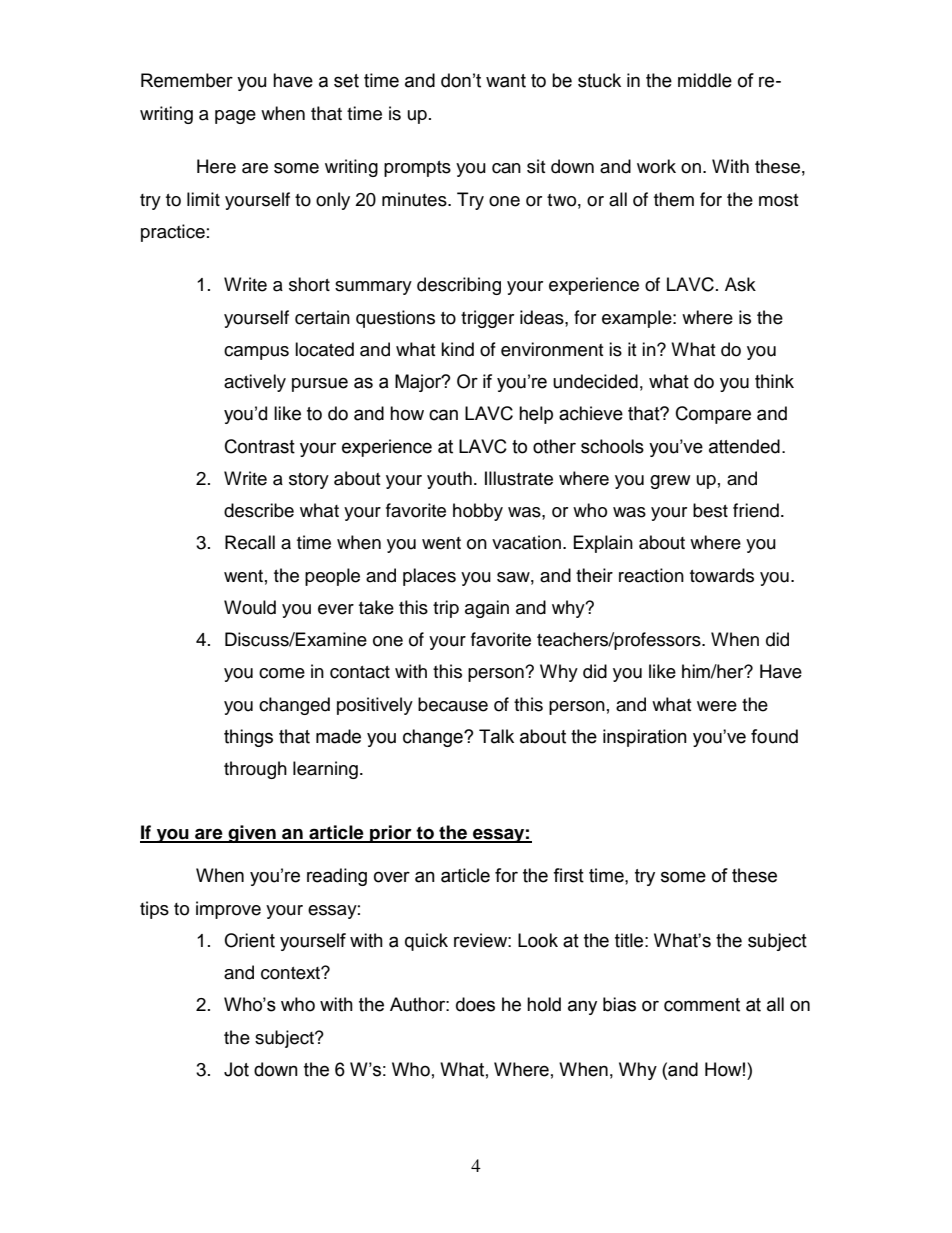 This document has height=1233, width=952. I want to click on does, so click(475, 1004).
